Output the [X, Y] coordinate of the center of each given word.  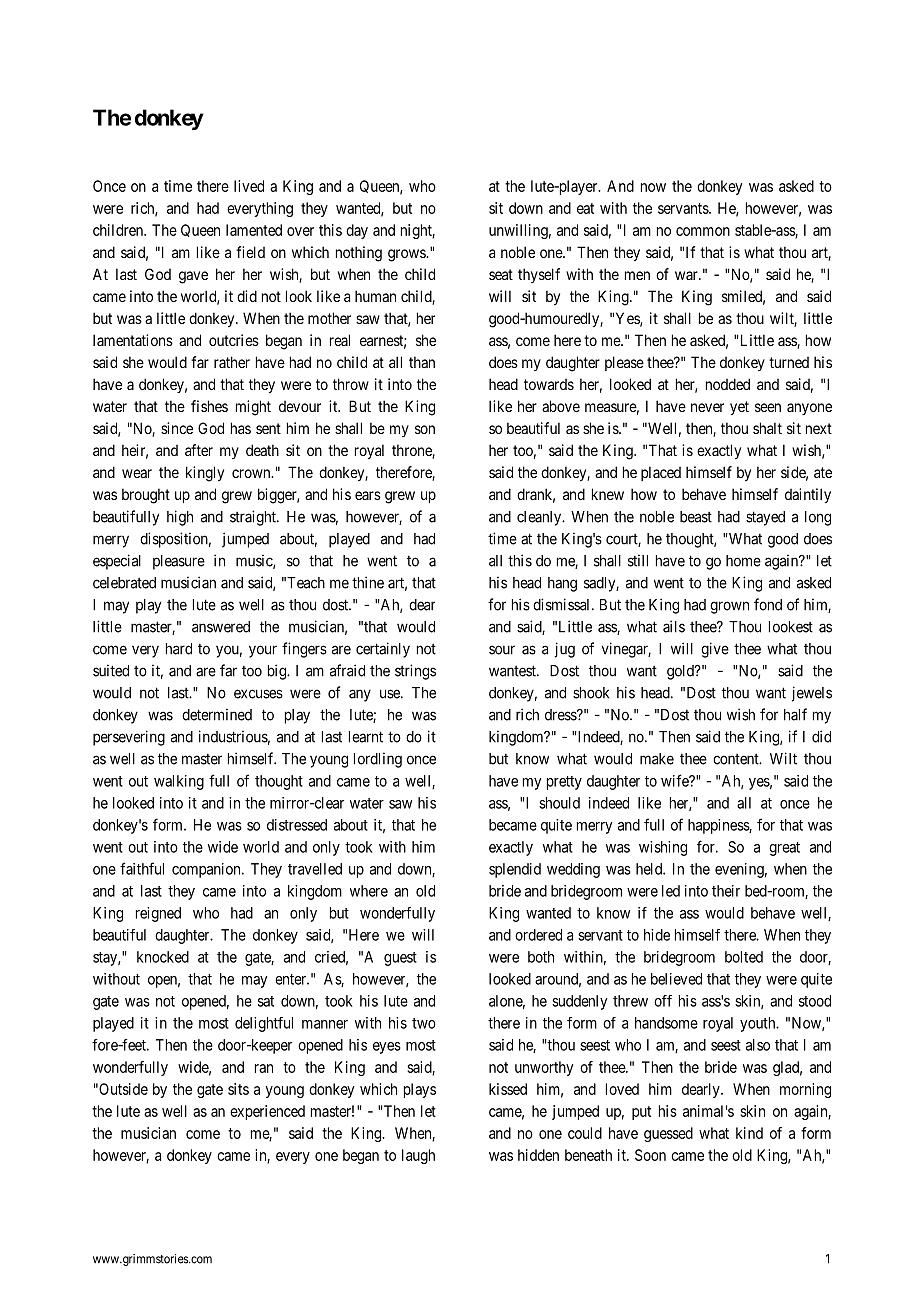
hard [179, 649]
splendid [515, 870]
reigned [158, 914]
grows [407, 255]
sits [238, 1089]
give [715, 650]
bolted [744, 957]
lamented [254, 230]
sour [502, 650]
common [703, 231]
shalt [767, 428]
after [199, 450]
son [425, 429]
